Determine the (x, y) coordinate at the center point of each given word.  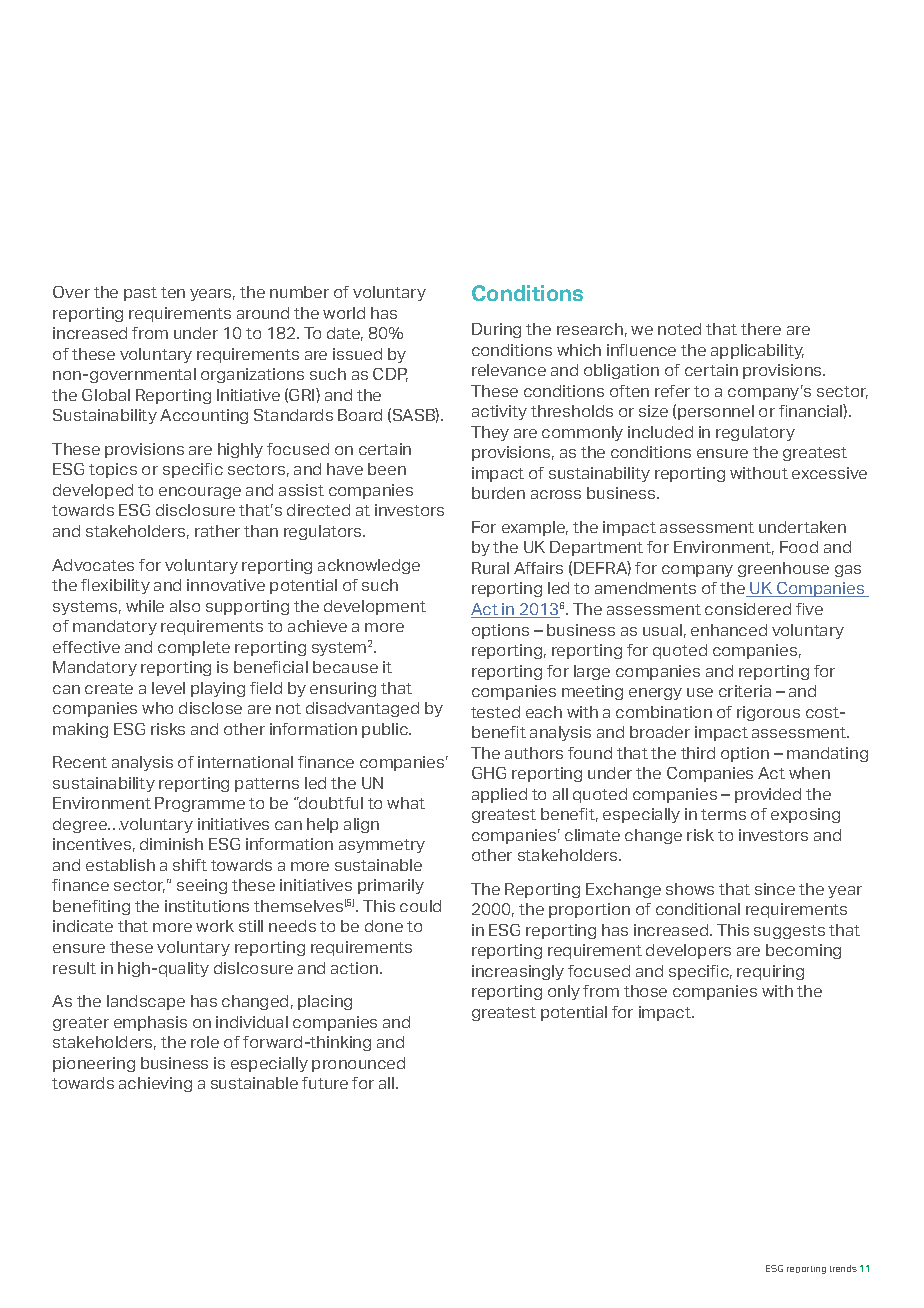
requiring (770, 972)
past (140, 294)
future (325, 1083)
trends (843, 1268)
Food (799, 547)
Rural (490, 568)
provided (768, 795)
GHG (489, 773)
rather (217, 531)
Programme (200, 804)
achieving (155, 1084)
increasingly (518, 972)
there (761, 329)
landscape (146, 1002)
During (496, 330)
